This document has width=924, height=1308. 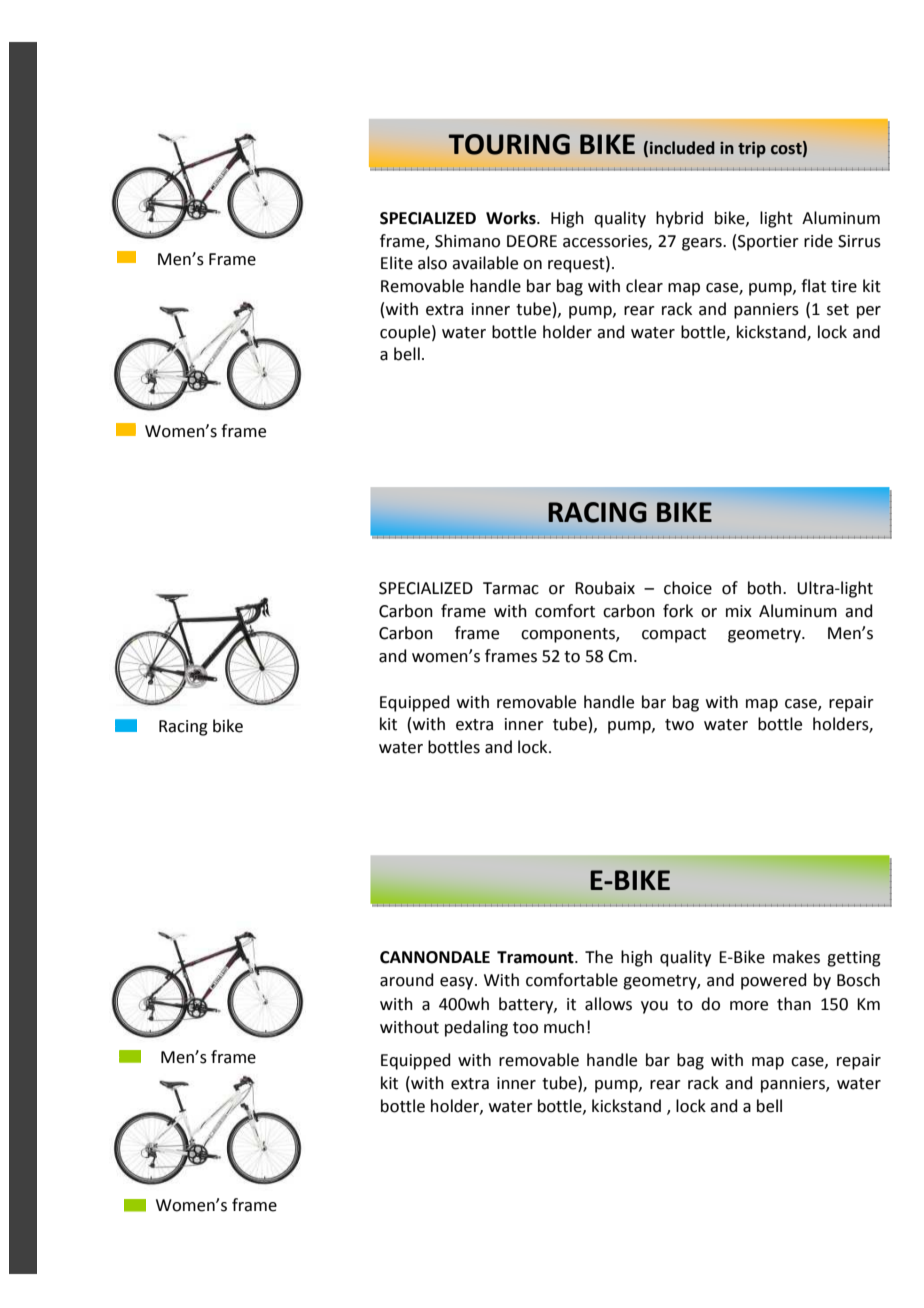 What do you see at coordinates (654, 1007) in the document?
I see `you` at bounding box center [654, 1007].
